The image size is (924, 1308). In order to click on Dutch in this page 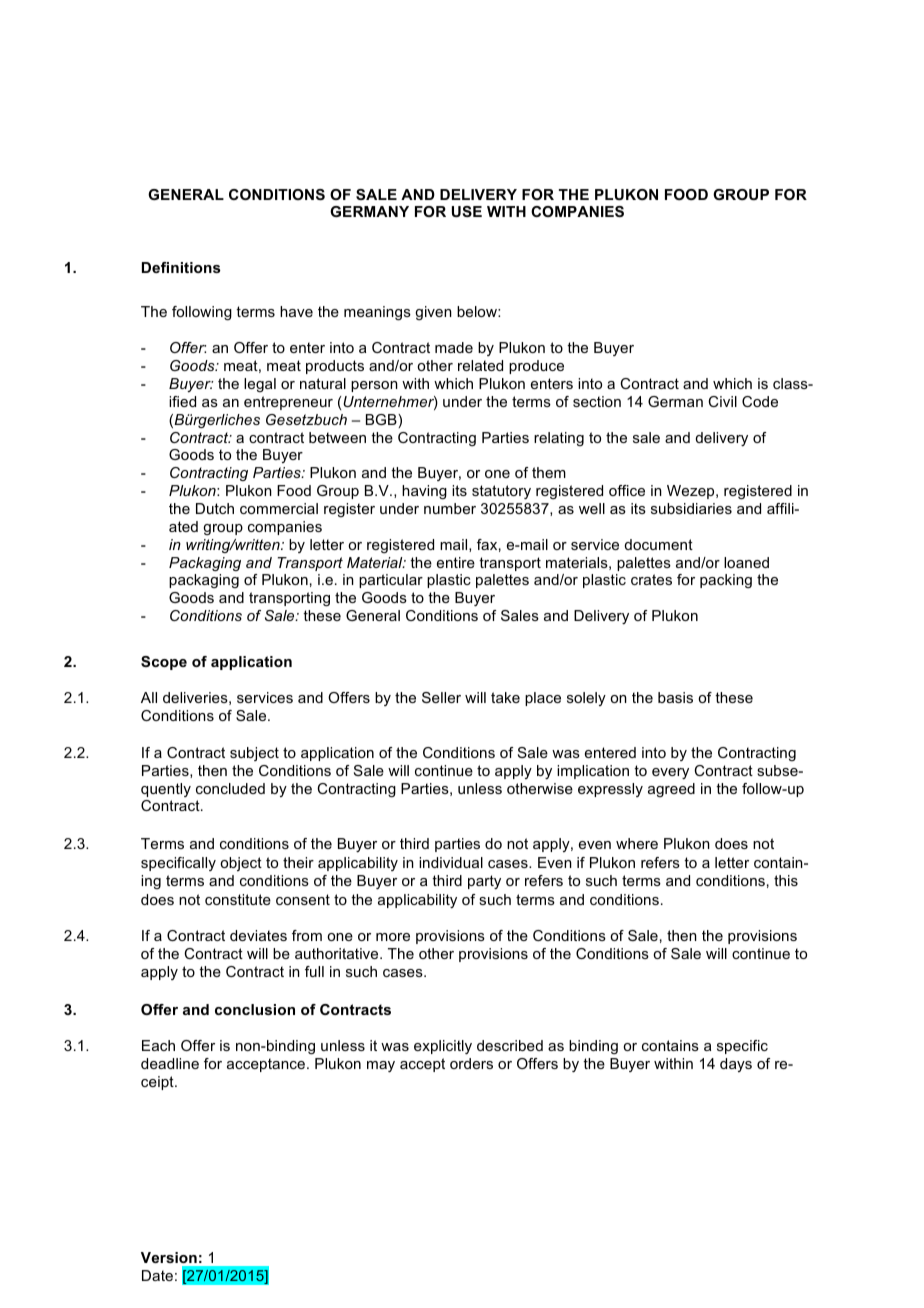, I will do `click(215, 508)`.
